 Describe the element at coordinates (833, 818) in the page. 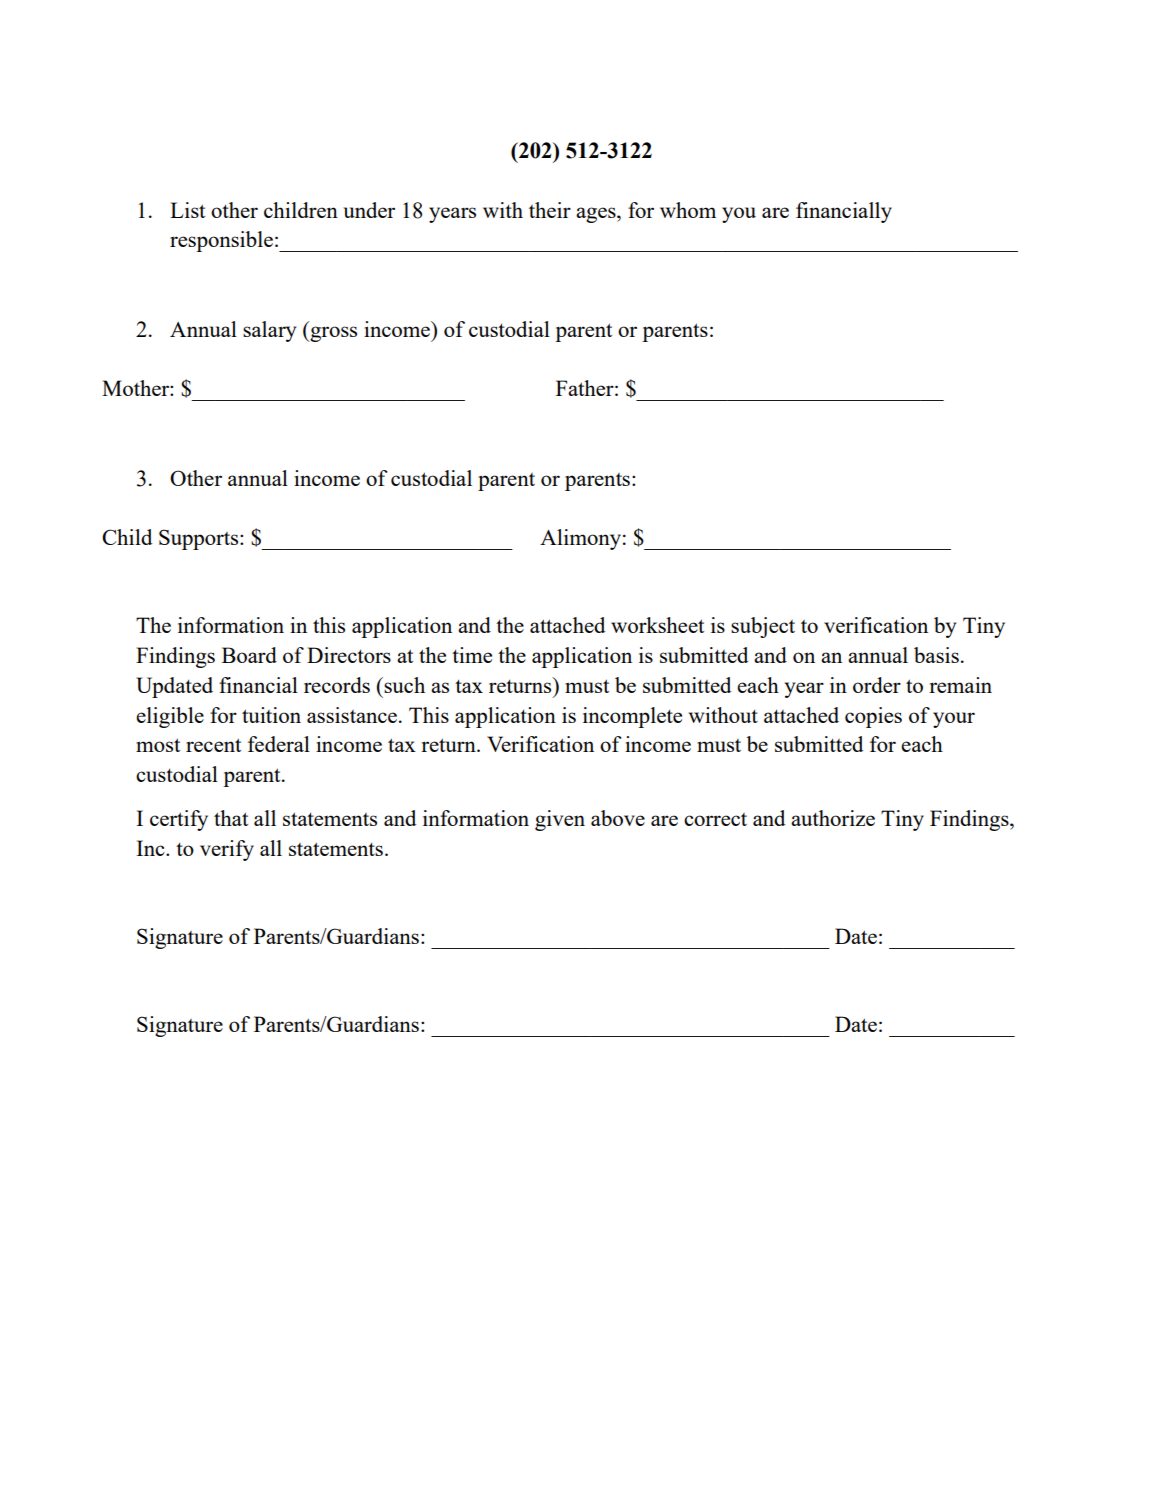

I see `authorize` at that location.
